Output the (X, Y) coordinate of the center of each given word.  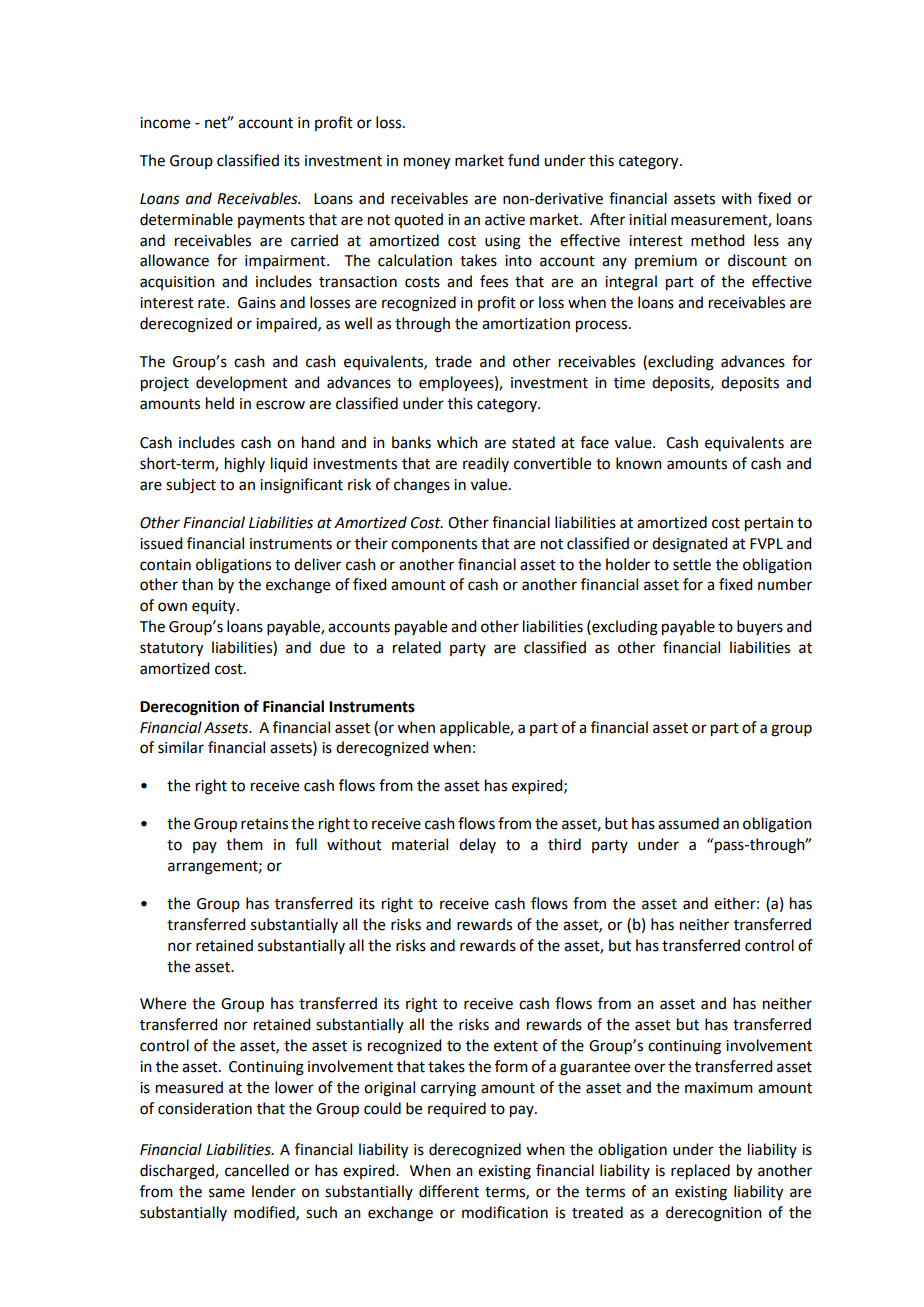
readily (486, 464)
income (165, 123)
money (427, 163)
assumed (688, 823)
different (449, 1191)
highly (245, 465)
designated (689, 545)
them (244, 844)
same (227, 1193)
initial (647, 219)
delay (477, 845)
